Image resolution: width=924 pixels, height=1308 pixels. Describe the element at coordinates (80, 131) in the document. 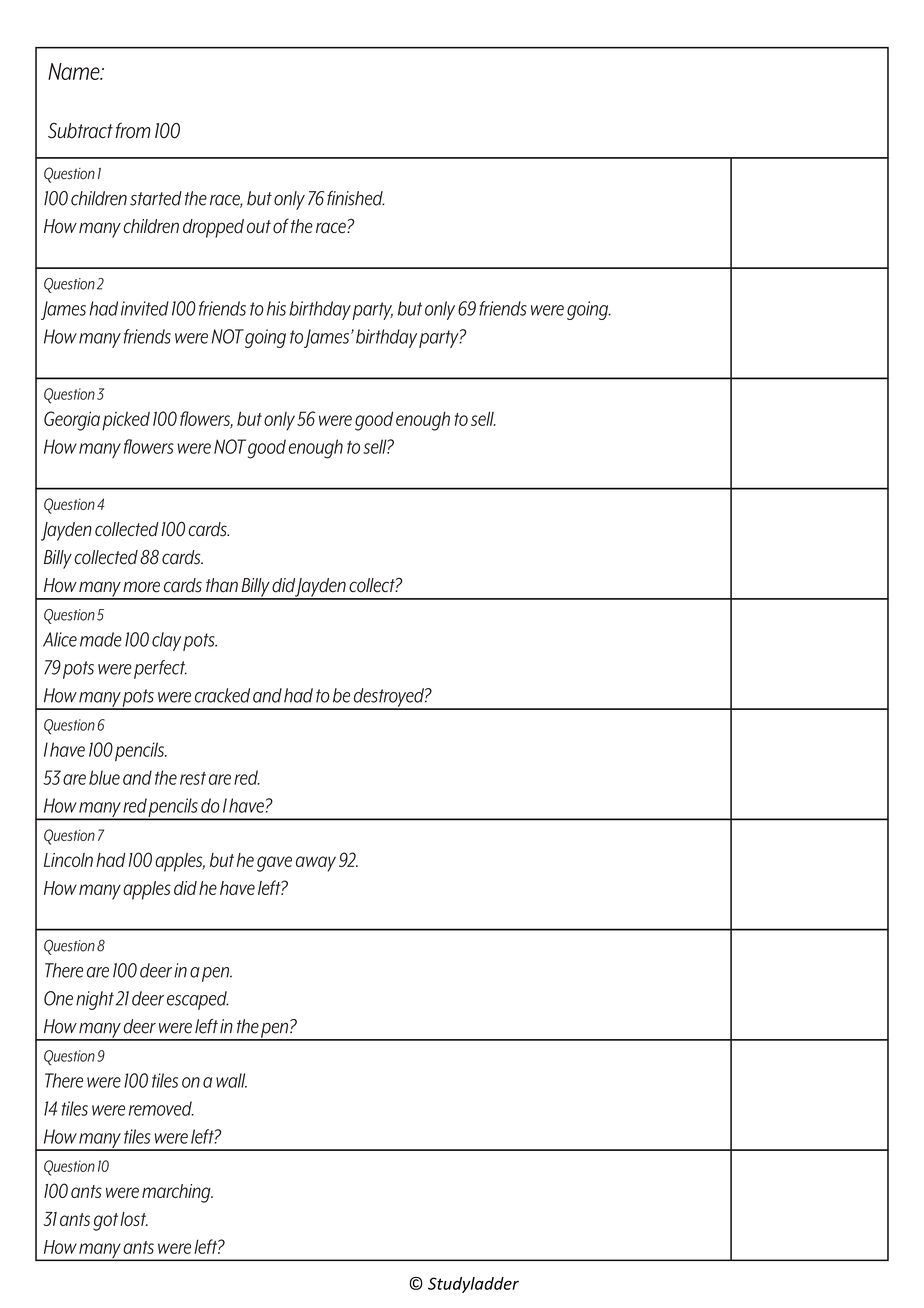

I see `Subtract` at that location.
